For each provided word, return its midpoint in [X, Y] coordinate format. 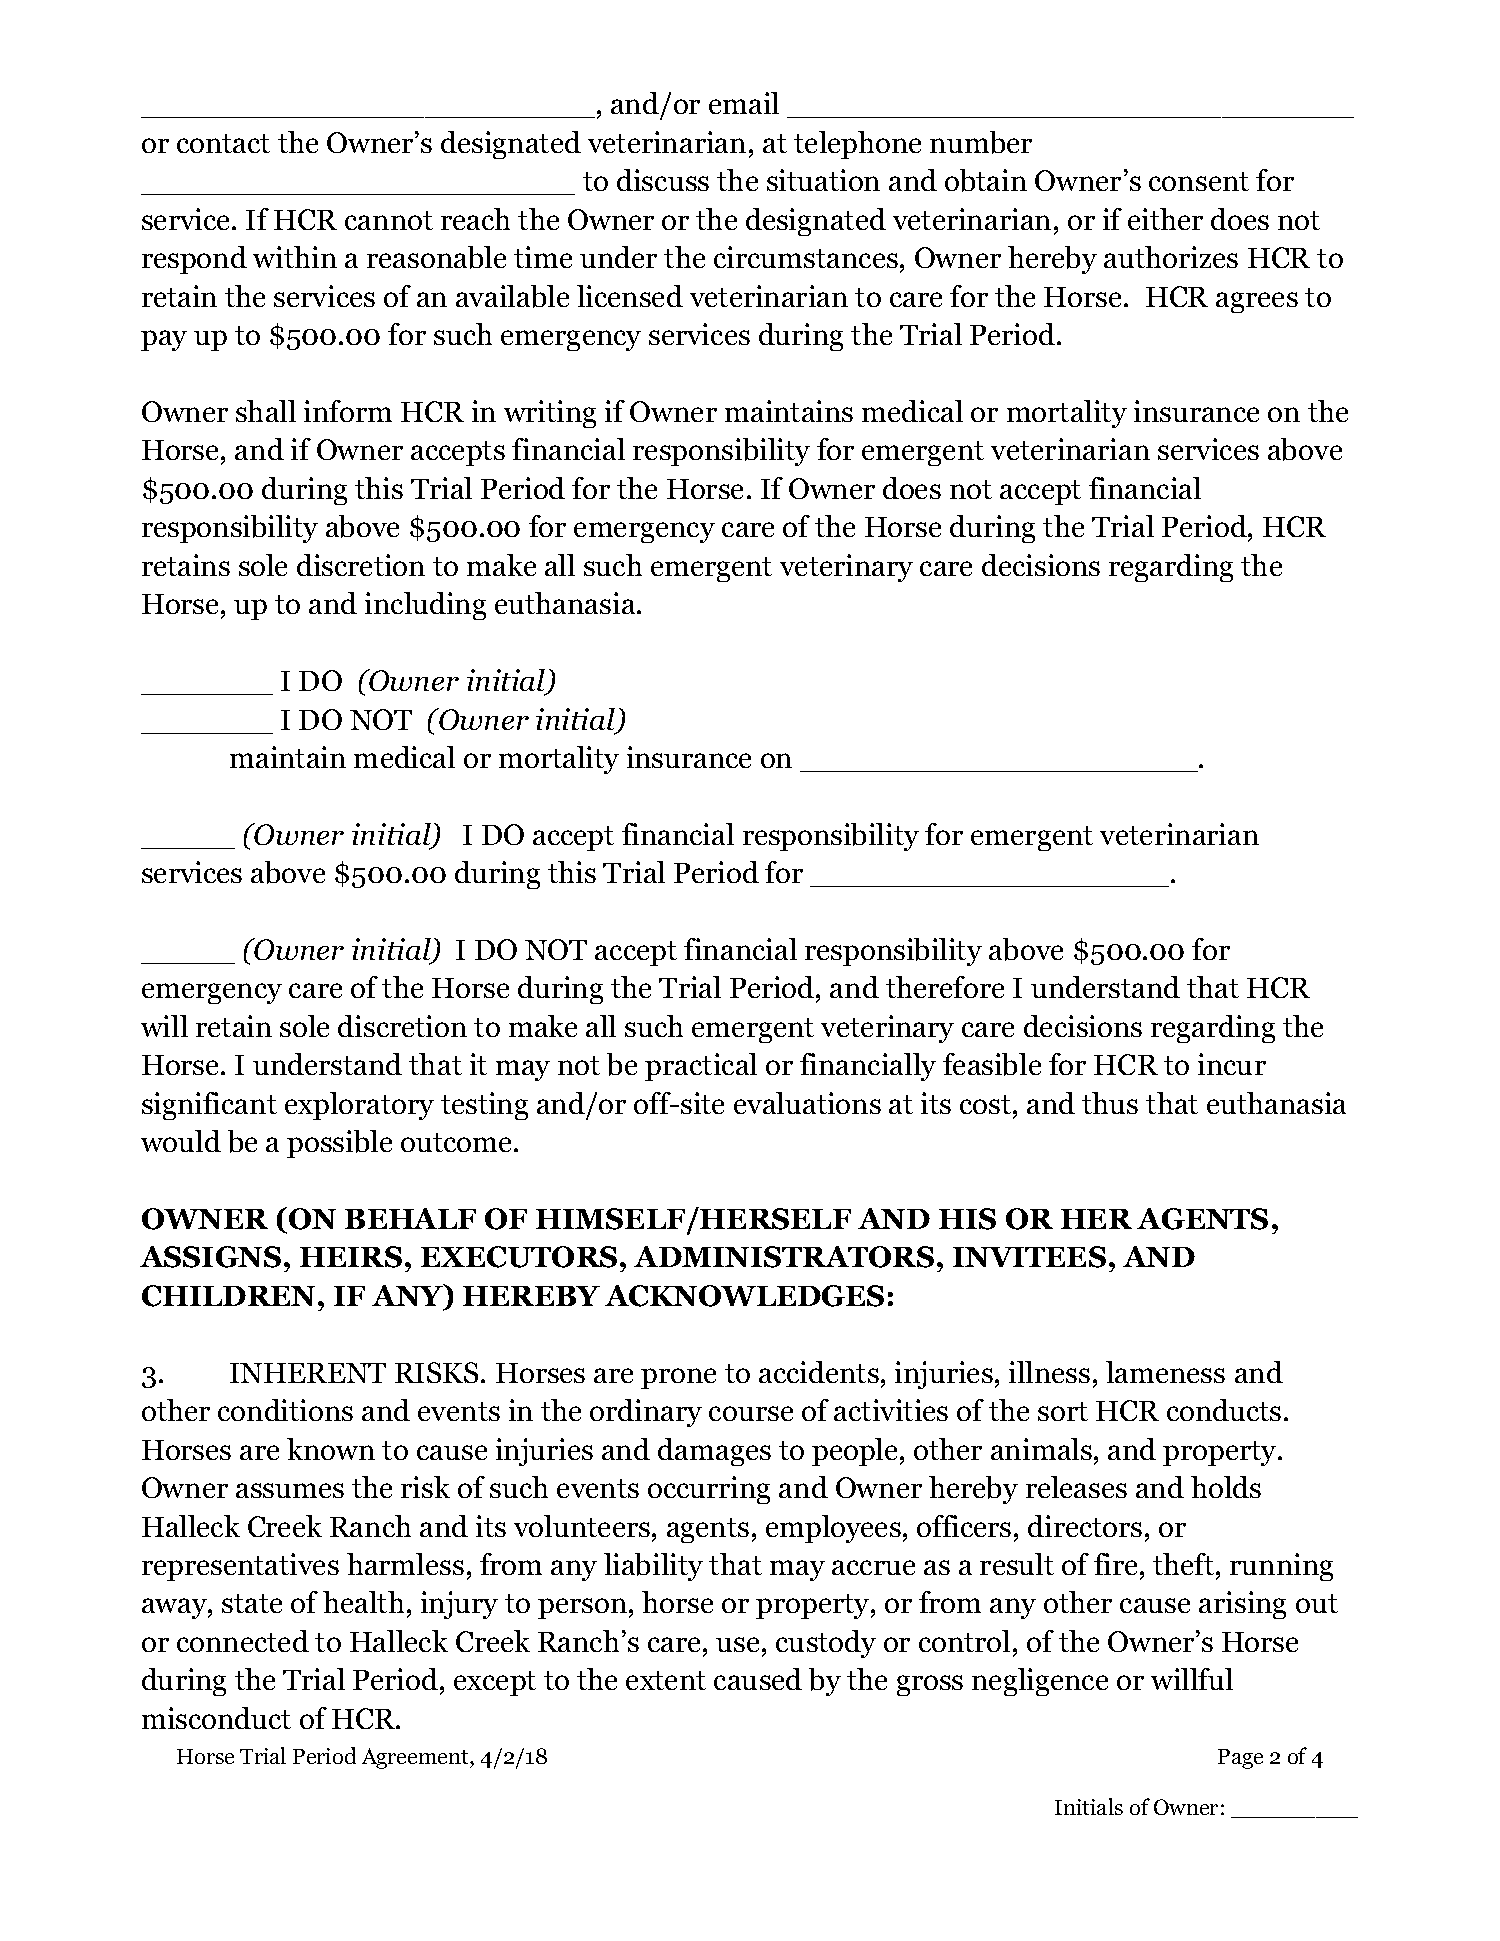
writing [550, 414]
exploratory [359, 1106]
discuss [663, 180]
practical [701, 1067]
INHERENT [308, 1373]
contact [223, 143]
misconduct [216, 1718]
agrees [1257, 302]
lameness [1165, 1372]
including [425, 606]
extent [666, 1680]
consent [1199, 181]
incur [1232, 1064]
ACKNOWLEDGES [744, 1296]
